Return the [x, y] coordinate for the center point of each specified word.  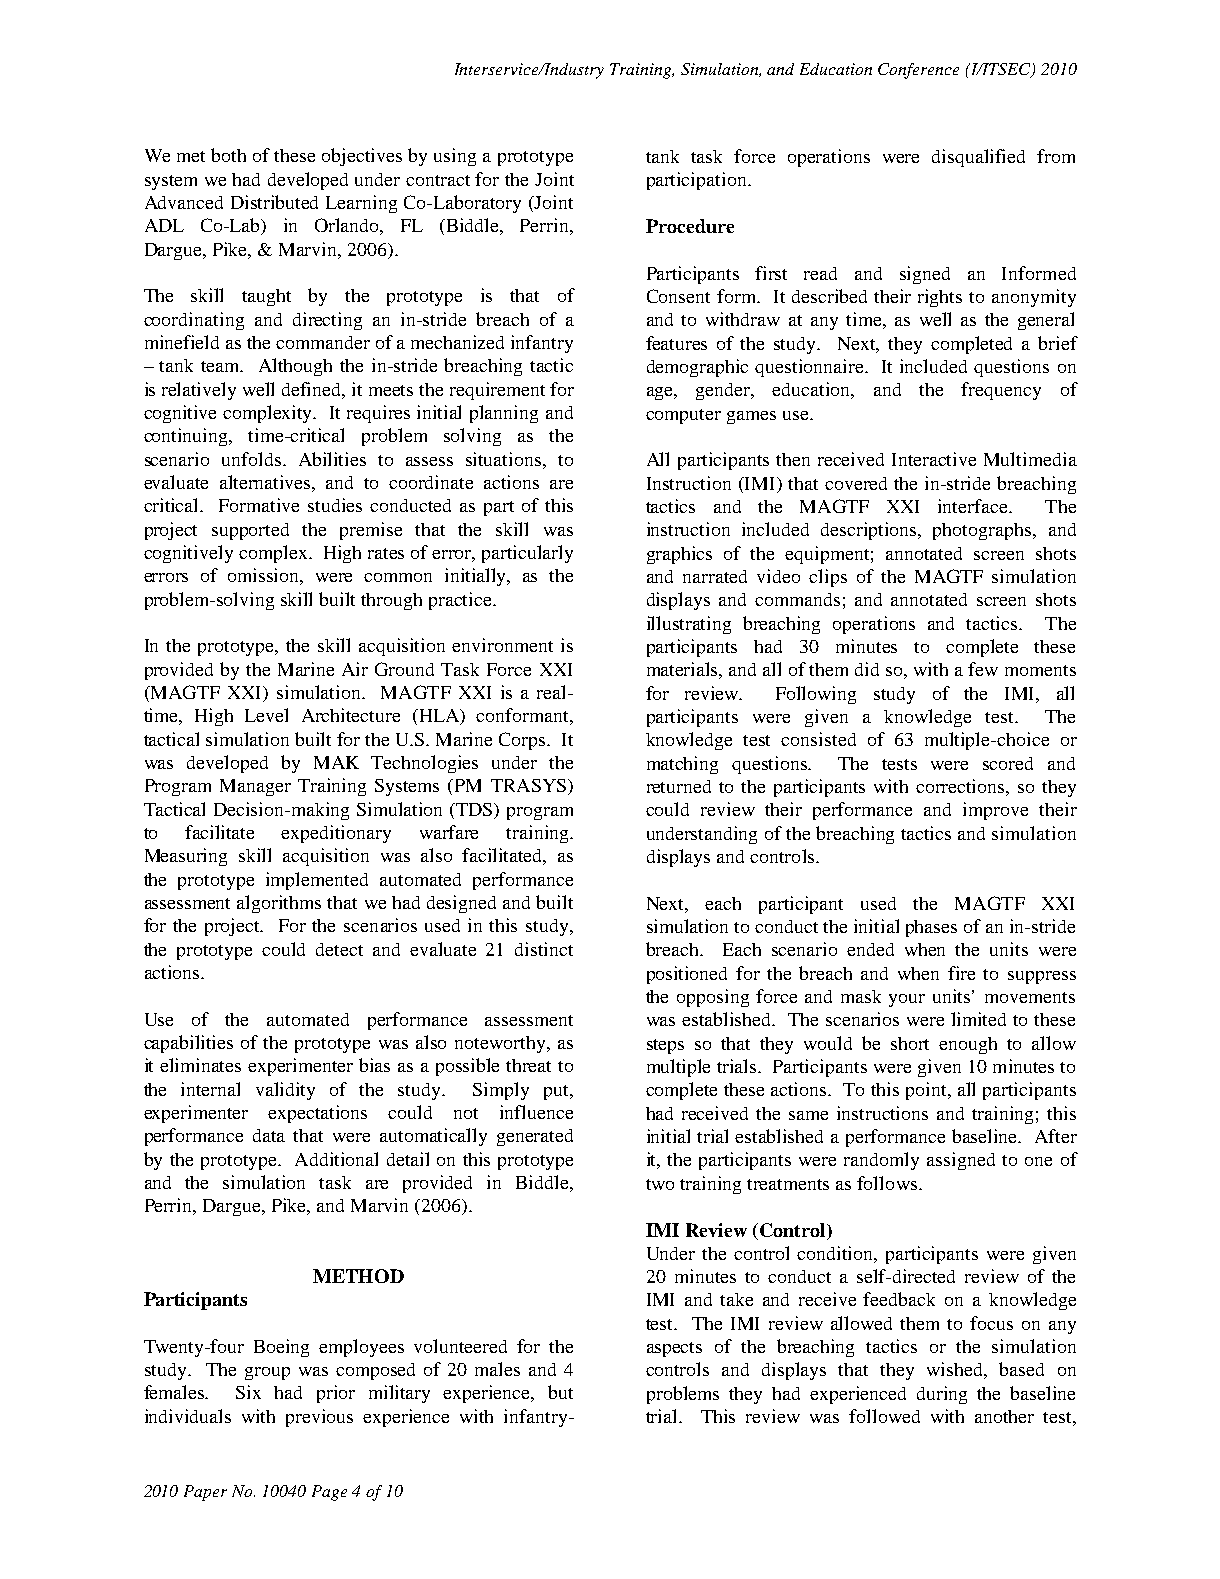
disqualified [978, 158]
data [269, 1135]
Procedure [690, 226]
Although [295, 367]
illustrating [689, 625]
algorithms [279, 904]
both [228, 155]
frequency [1001, 391]
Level [266, 715]
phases [931, 928]
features [676, 343]
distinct [544, 949]
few [983, 669]
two [660, 1184]
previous [319, 1418]
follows [887, 1183]
